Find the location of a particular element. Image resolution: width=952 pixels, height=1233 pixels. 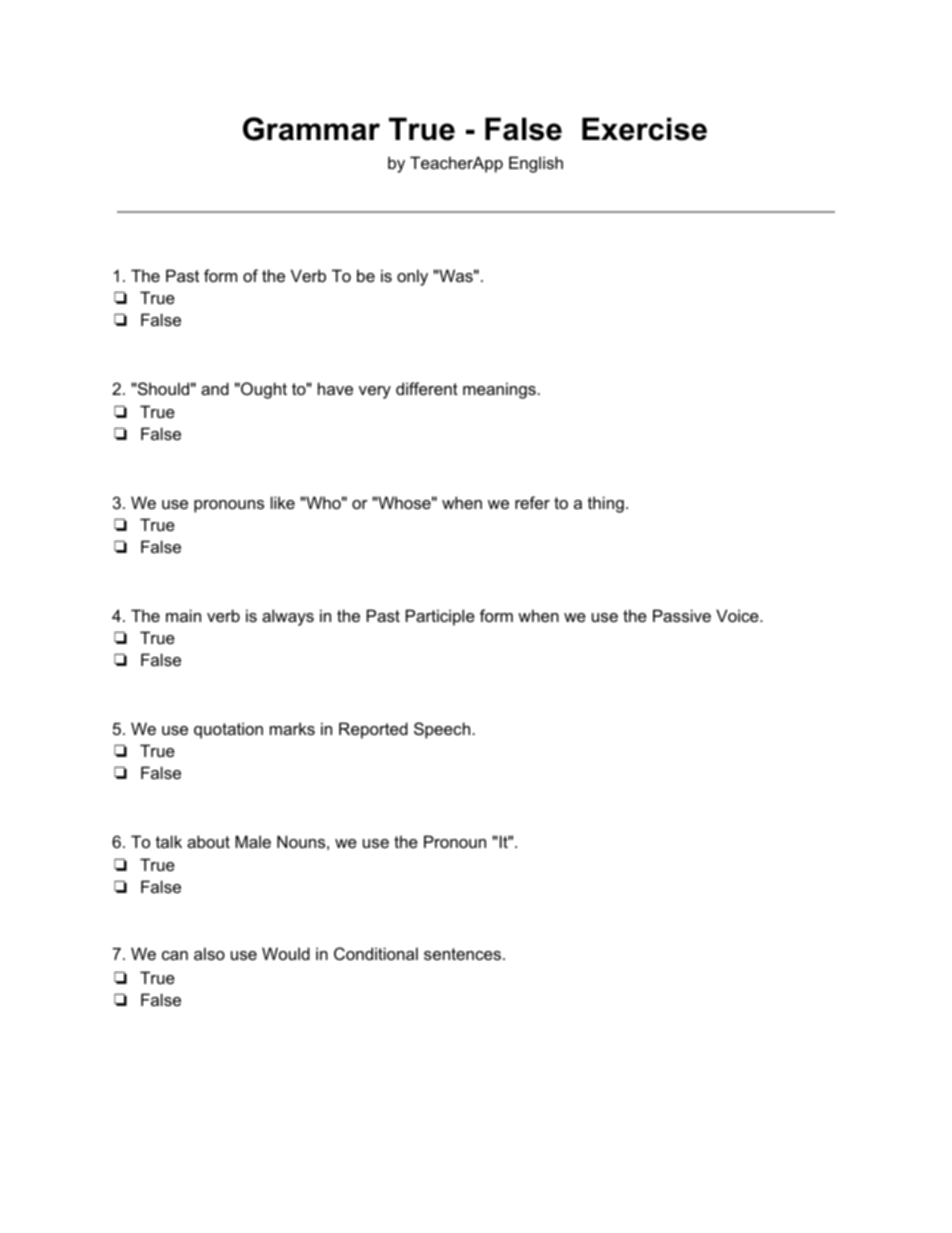

Speech is located at coordinates (442, 730).
